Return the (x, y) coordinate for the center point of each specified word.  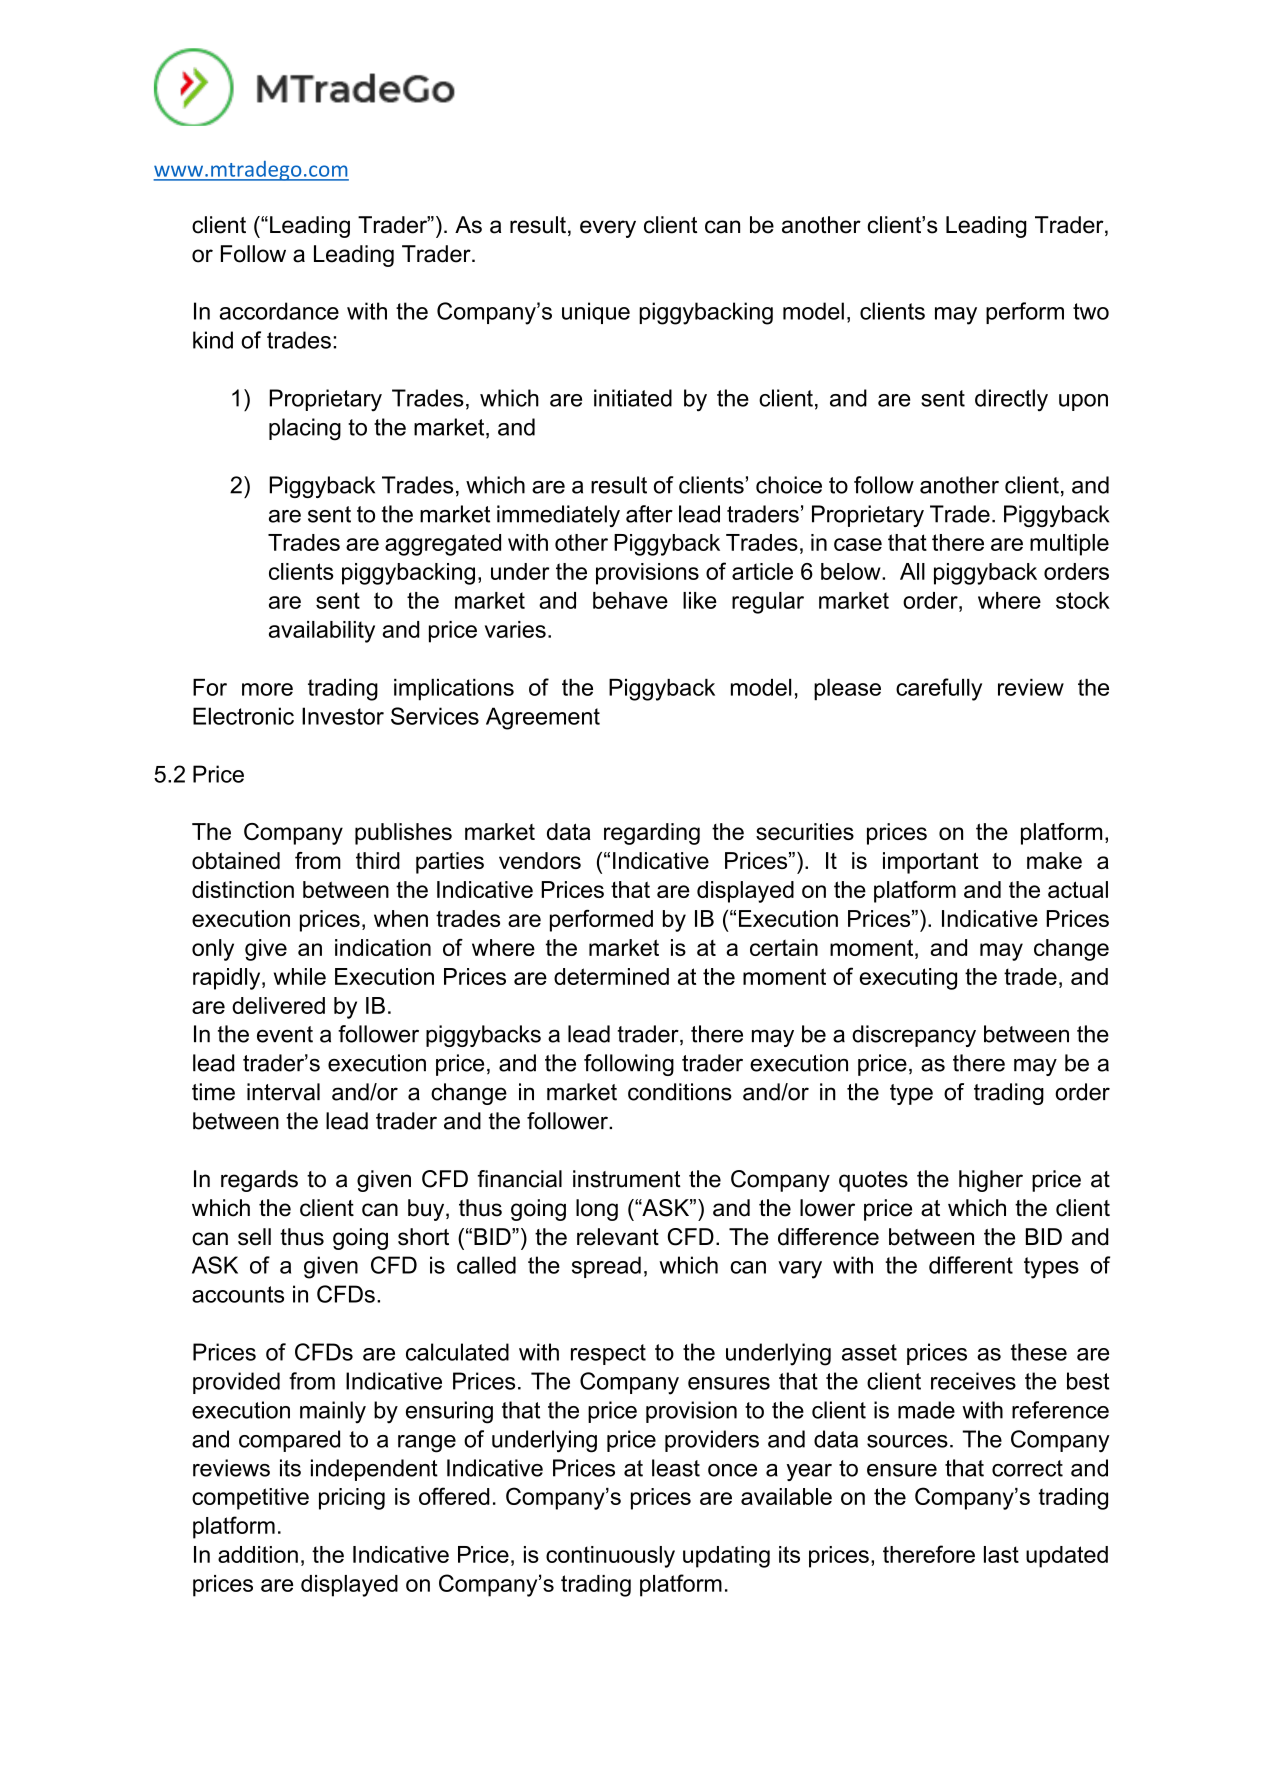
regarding (652, 834)
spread (606, 1267)
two (1091, 311)
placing (305, 429)
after (649, 514)
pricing (352, 1499)
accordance (279, 311)
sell (254, 1237)
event (285, 1034)
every (608, 229)
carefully (939, 689)
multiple (1069, 545)
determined (611, 976)
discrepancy (914, 1036)
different (971, 1265)
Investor (343, 716)
